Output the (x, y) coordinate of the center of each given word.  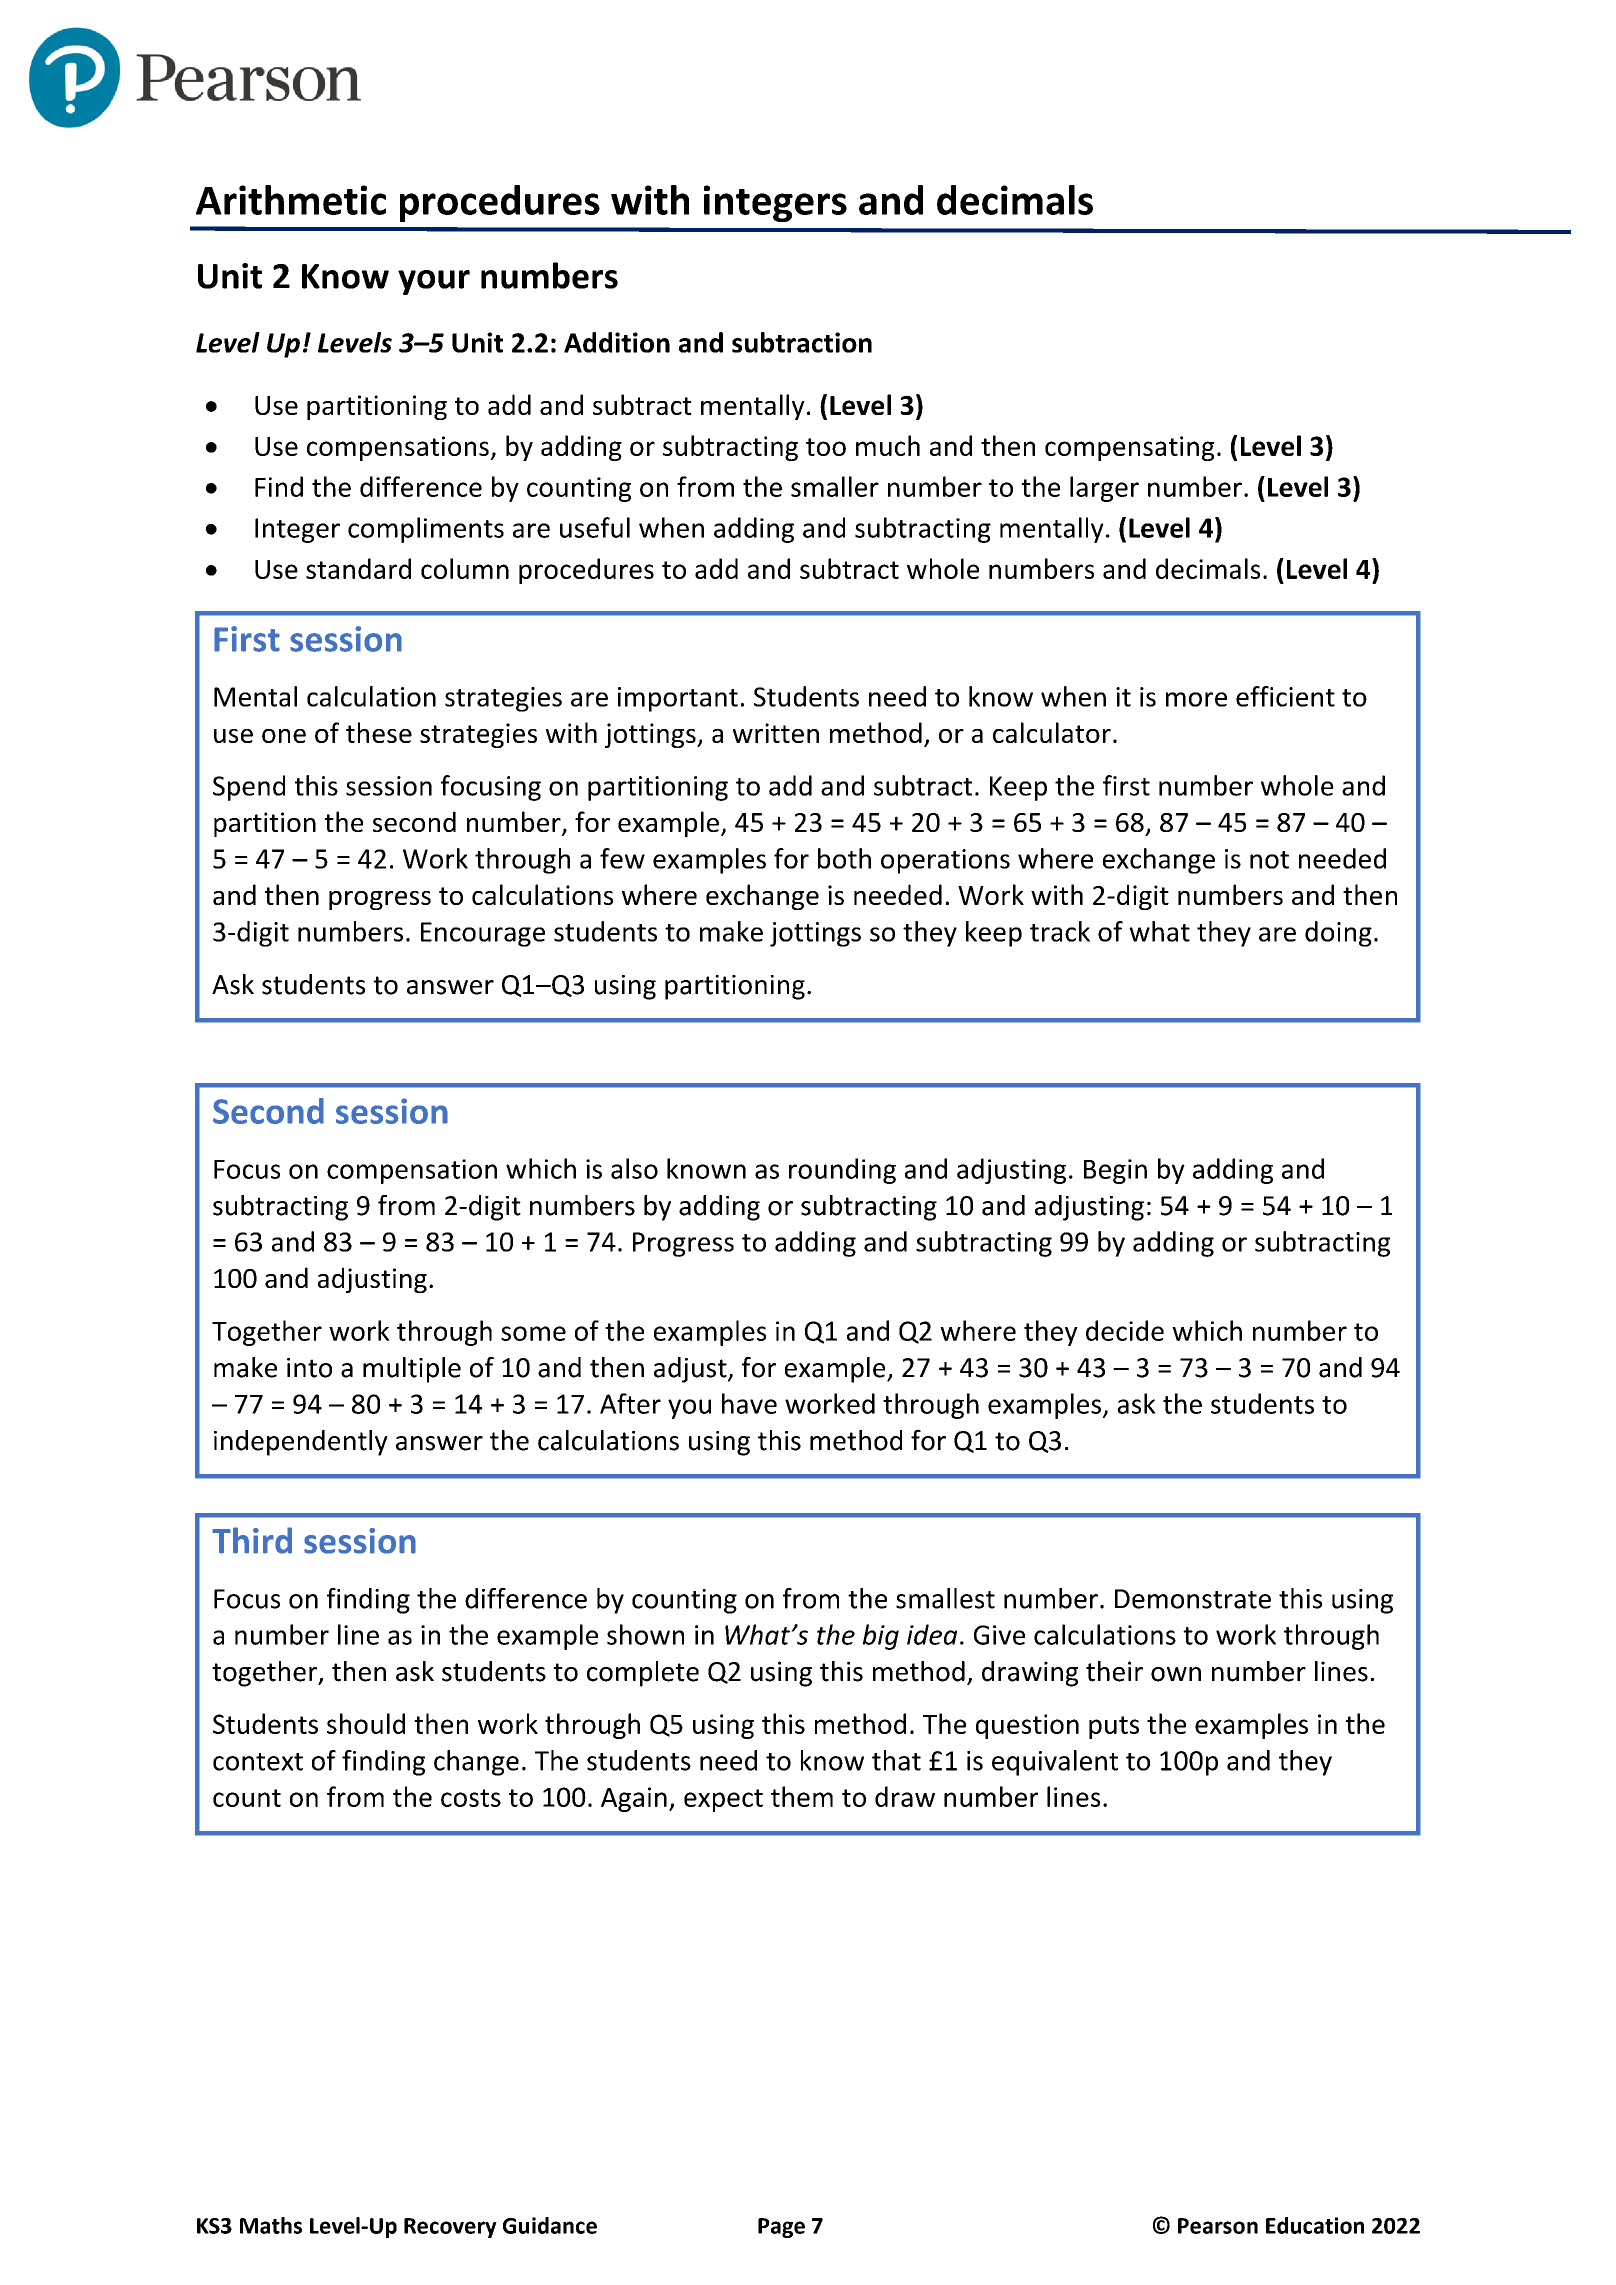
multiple (412, 1370)
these (379, 732)
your (434, 282)
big (881, 1637)
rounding (842, 1171)
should (366, 1723)
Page (781, 2228)
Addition (617, 342)
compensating (1130, 448)
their (1114, 1671)
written (776, 733)
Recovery (450, 2228)
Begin (1115, 1171)
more (1196, 699)
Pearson (1218, 2226)
